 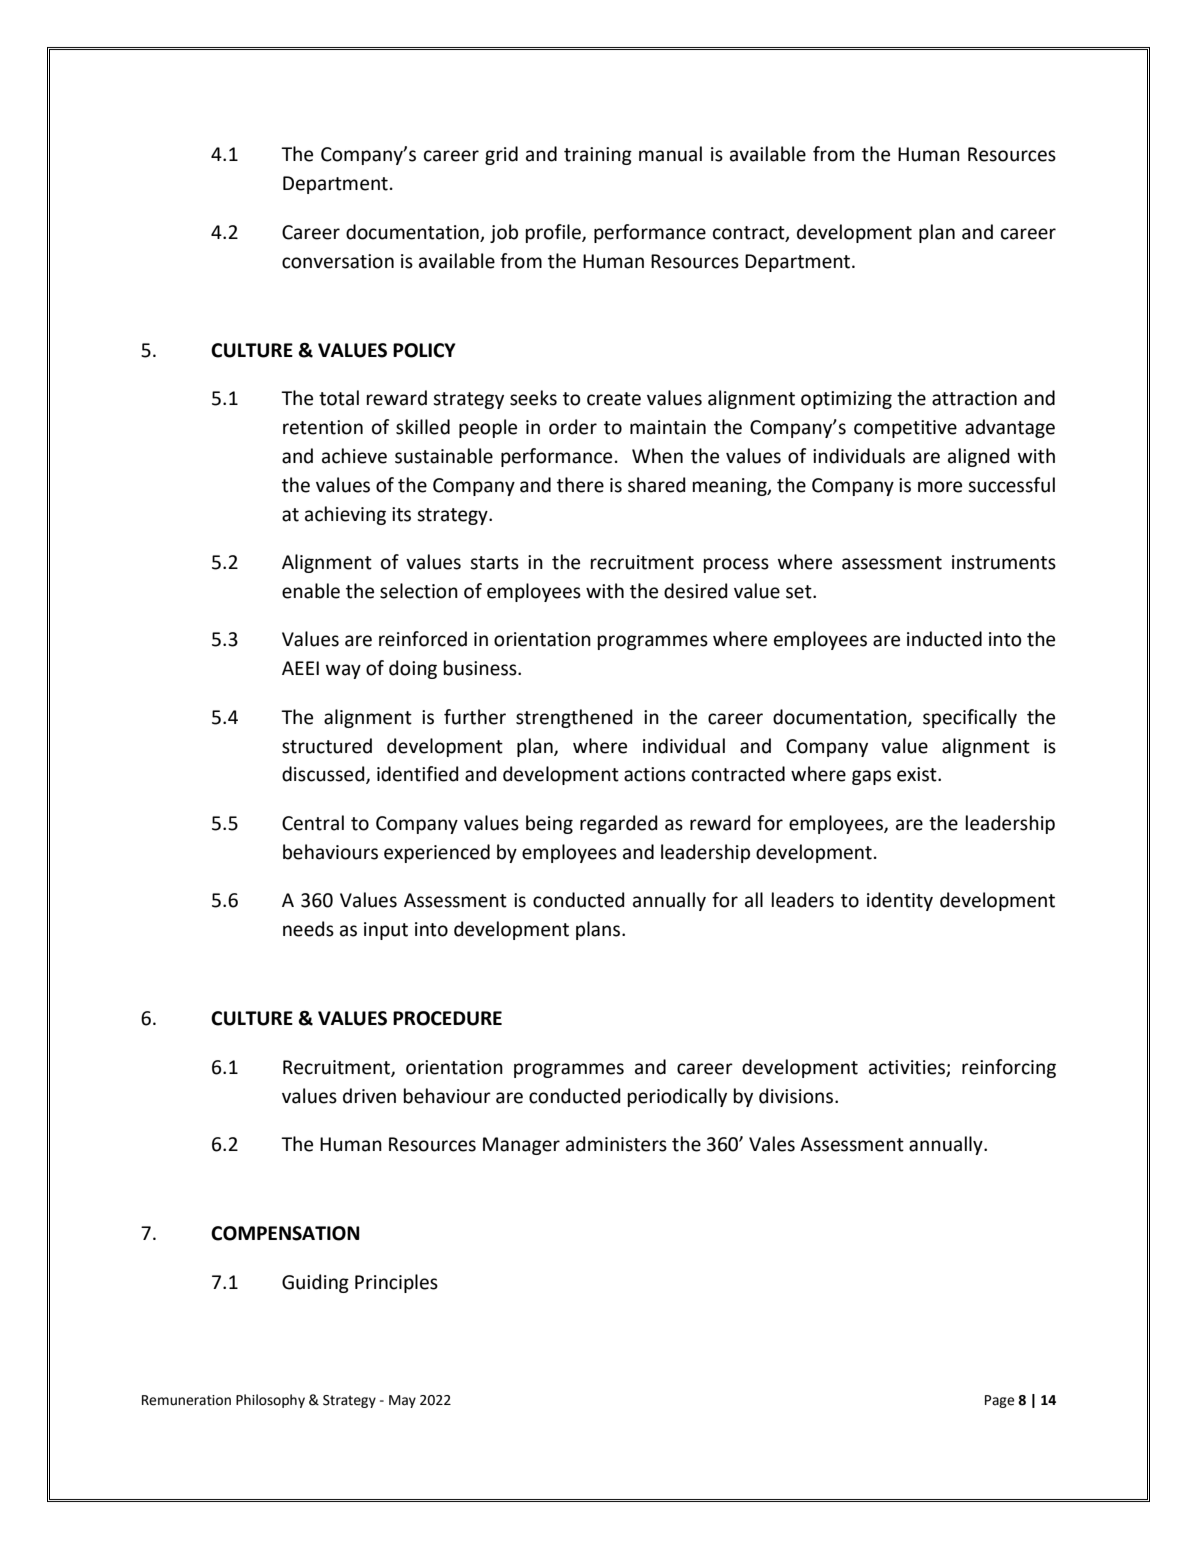 What do you see at coordinates (999, 1401) in the screenshot?
I see `Page` at bounding box center [999, 1401].
